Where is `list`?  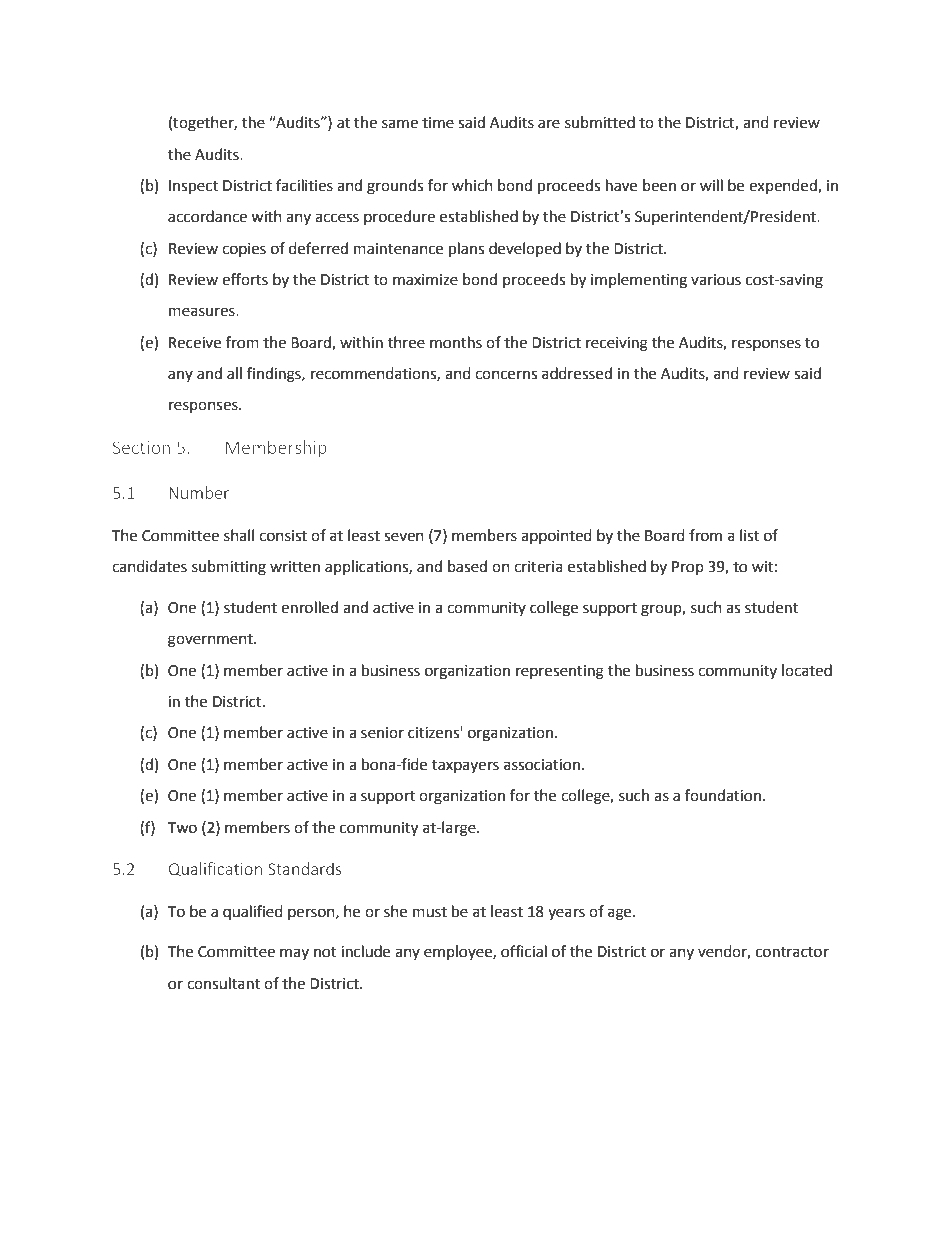 list is located at coordinates (749, 535).
